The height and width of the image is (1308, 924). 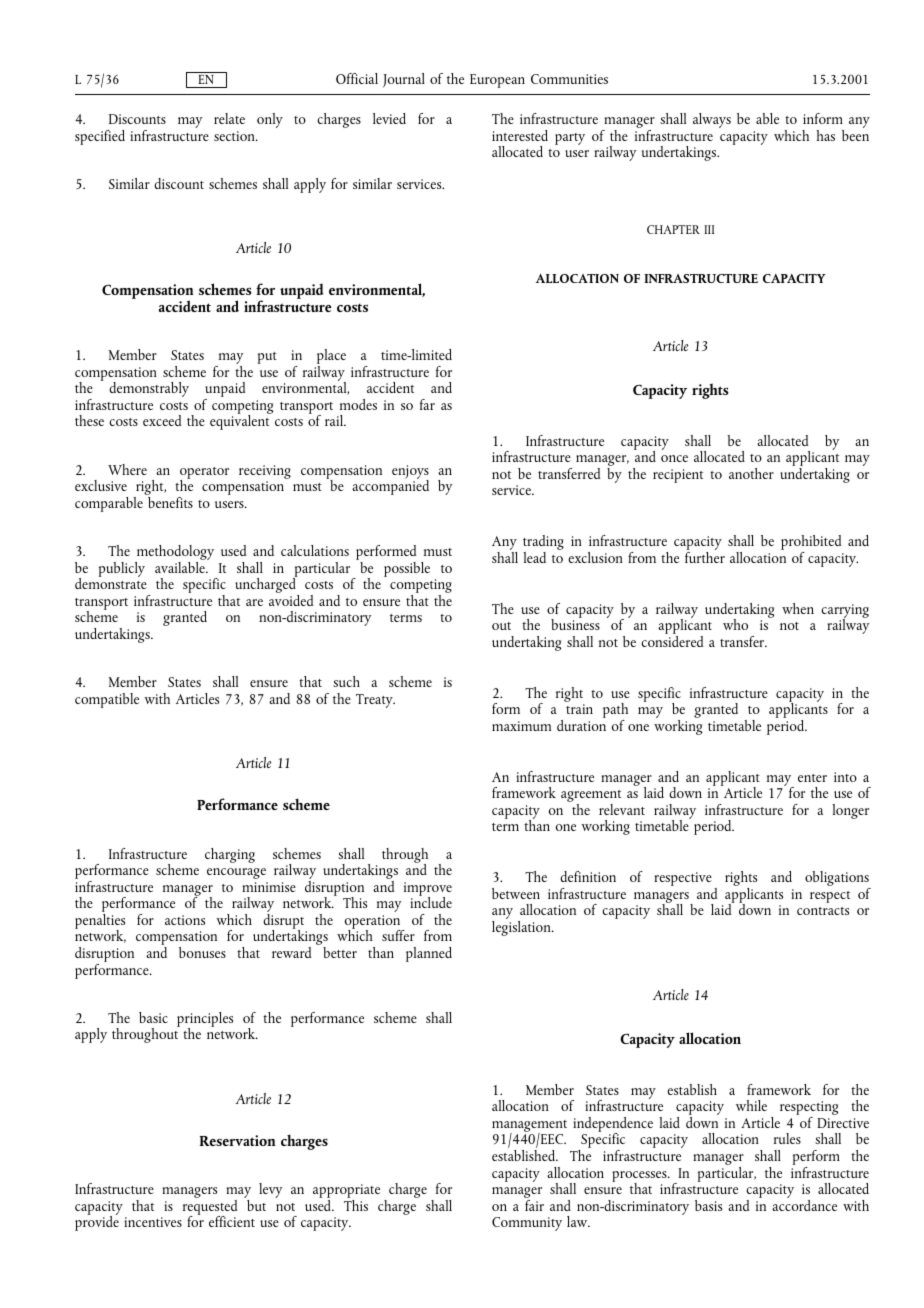 I want to click on relate, so click(x=229, y=118).
